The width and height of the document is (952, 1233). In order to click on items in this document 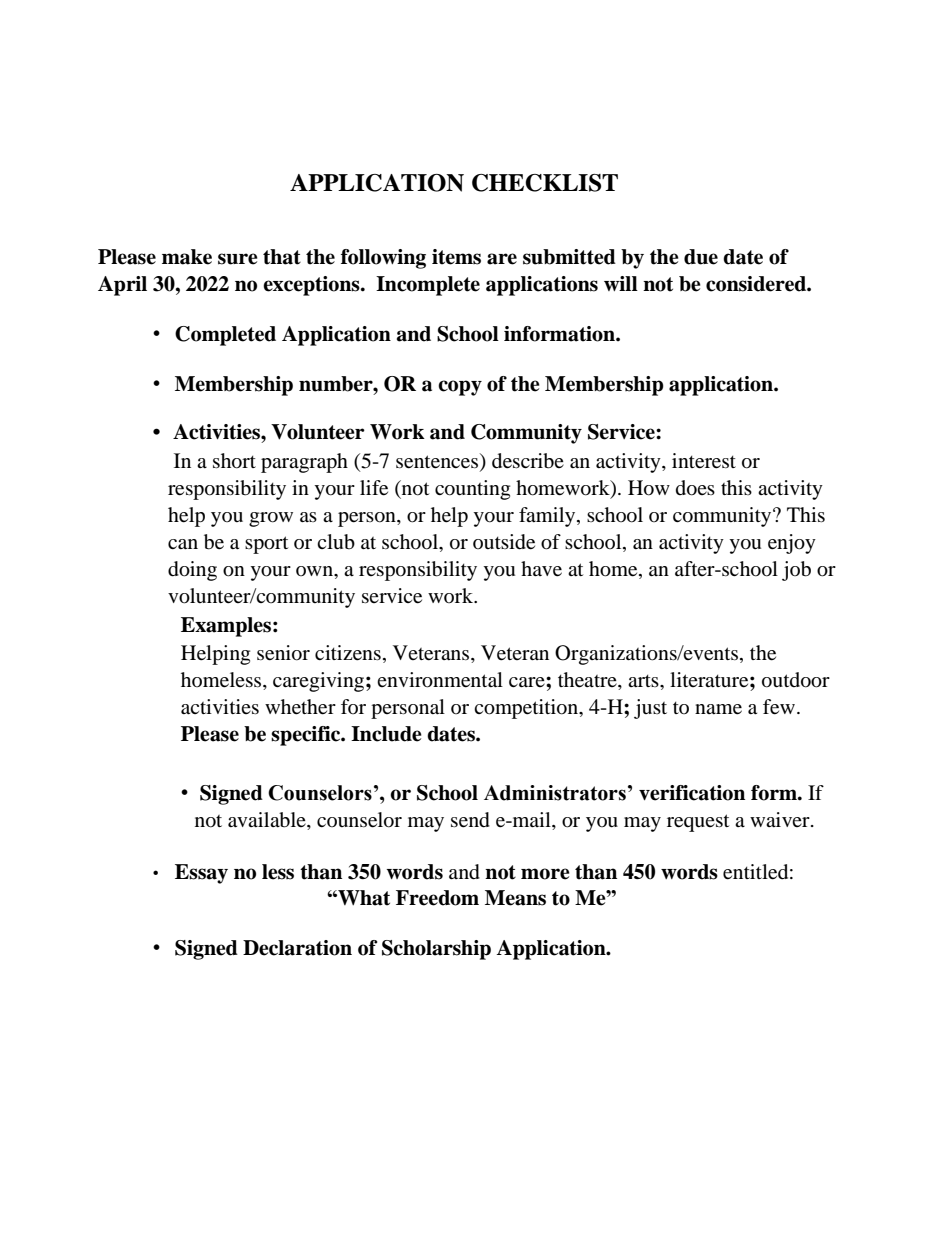, I will do `click(456, 257)`.
